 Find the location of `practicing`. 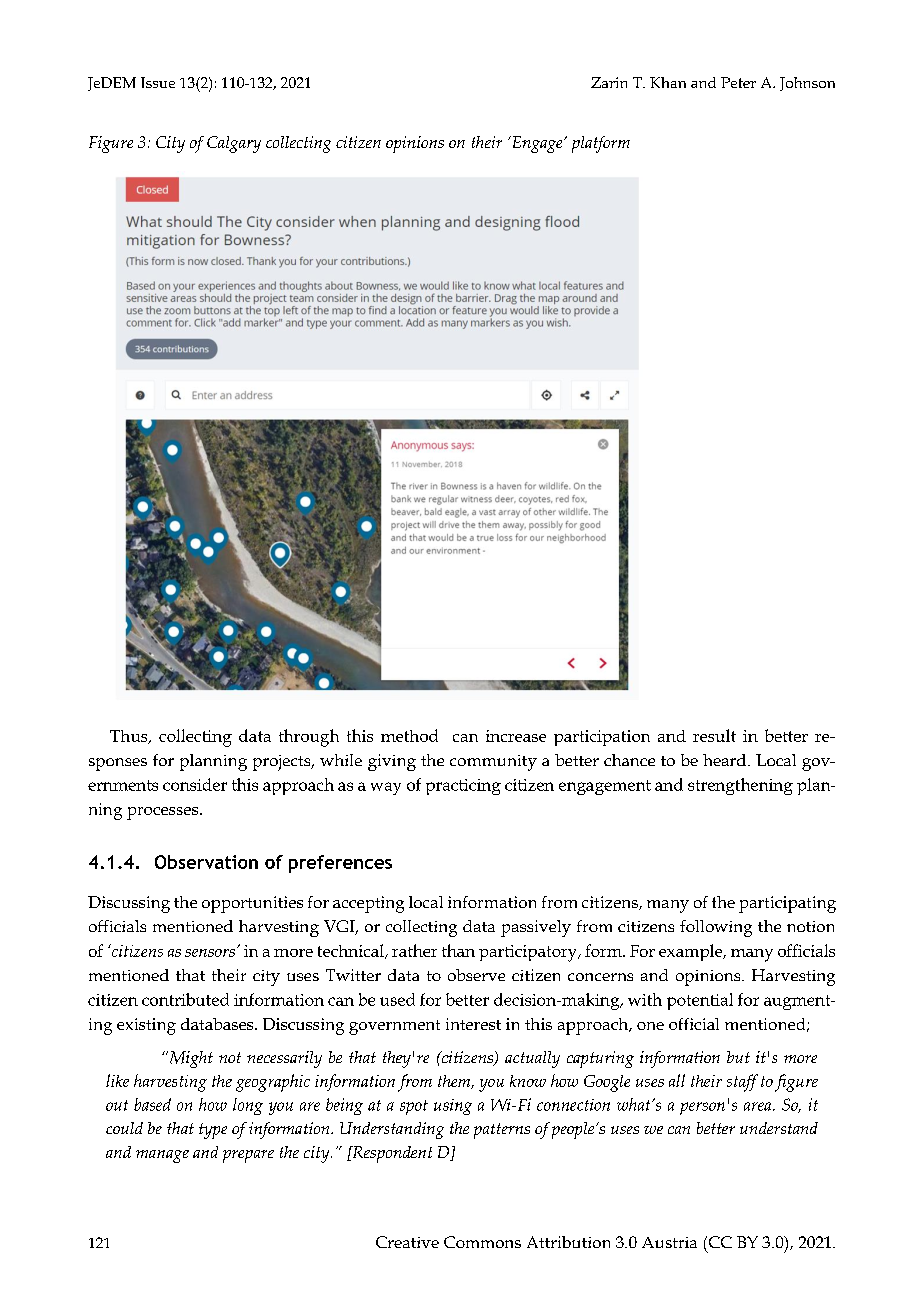

practicing is located at coordinates (463, 787).
